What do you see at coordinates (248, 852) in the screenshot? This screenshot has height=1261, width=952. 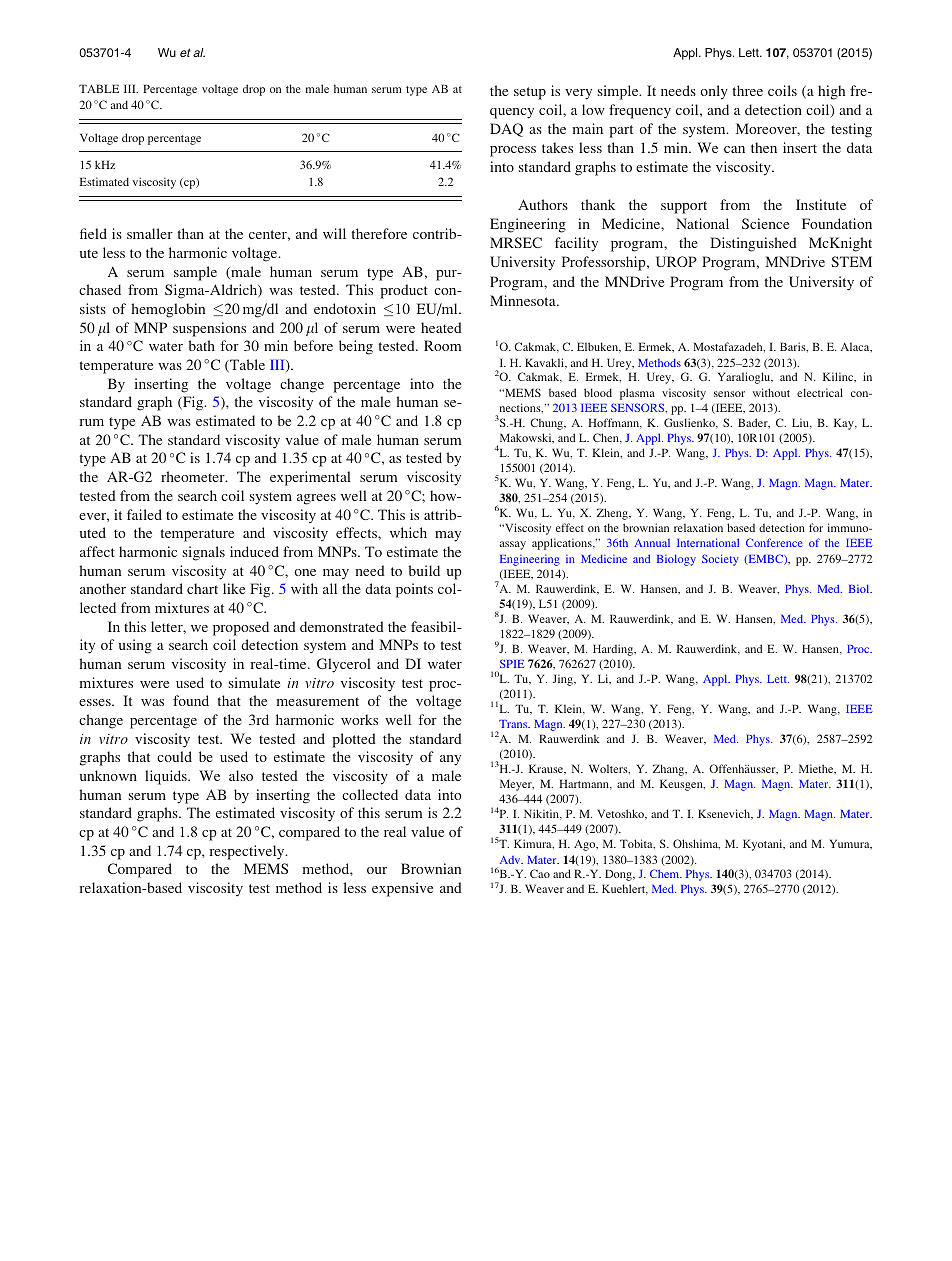 I see `respectively` at bounding box center [248, 852].
